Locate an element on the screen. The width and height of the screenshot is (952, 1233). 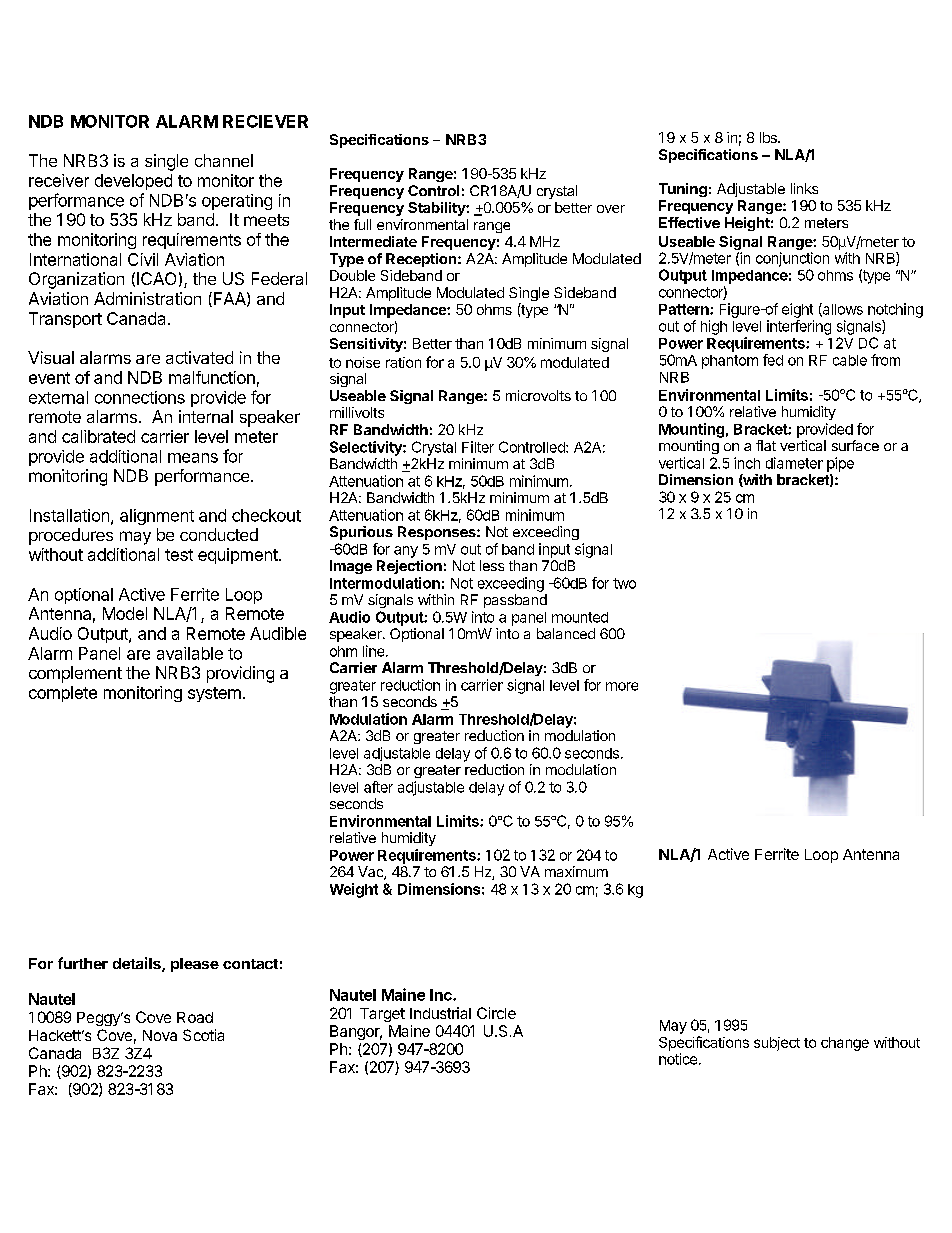
Circle is located at coordinates (496, 1013).
